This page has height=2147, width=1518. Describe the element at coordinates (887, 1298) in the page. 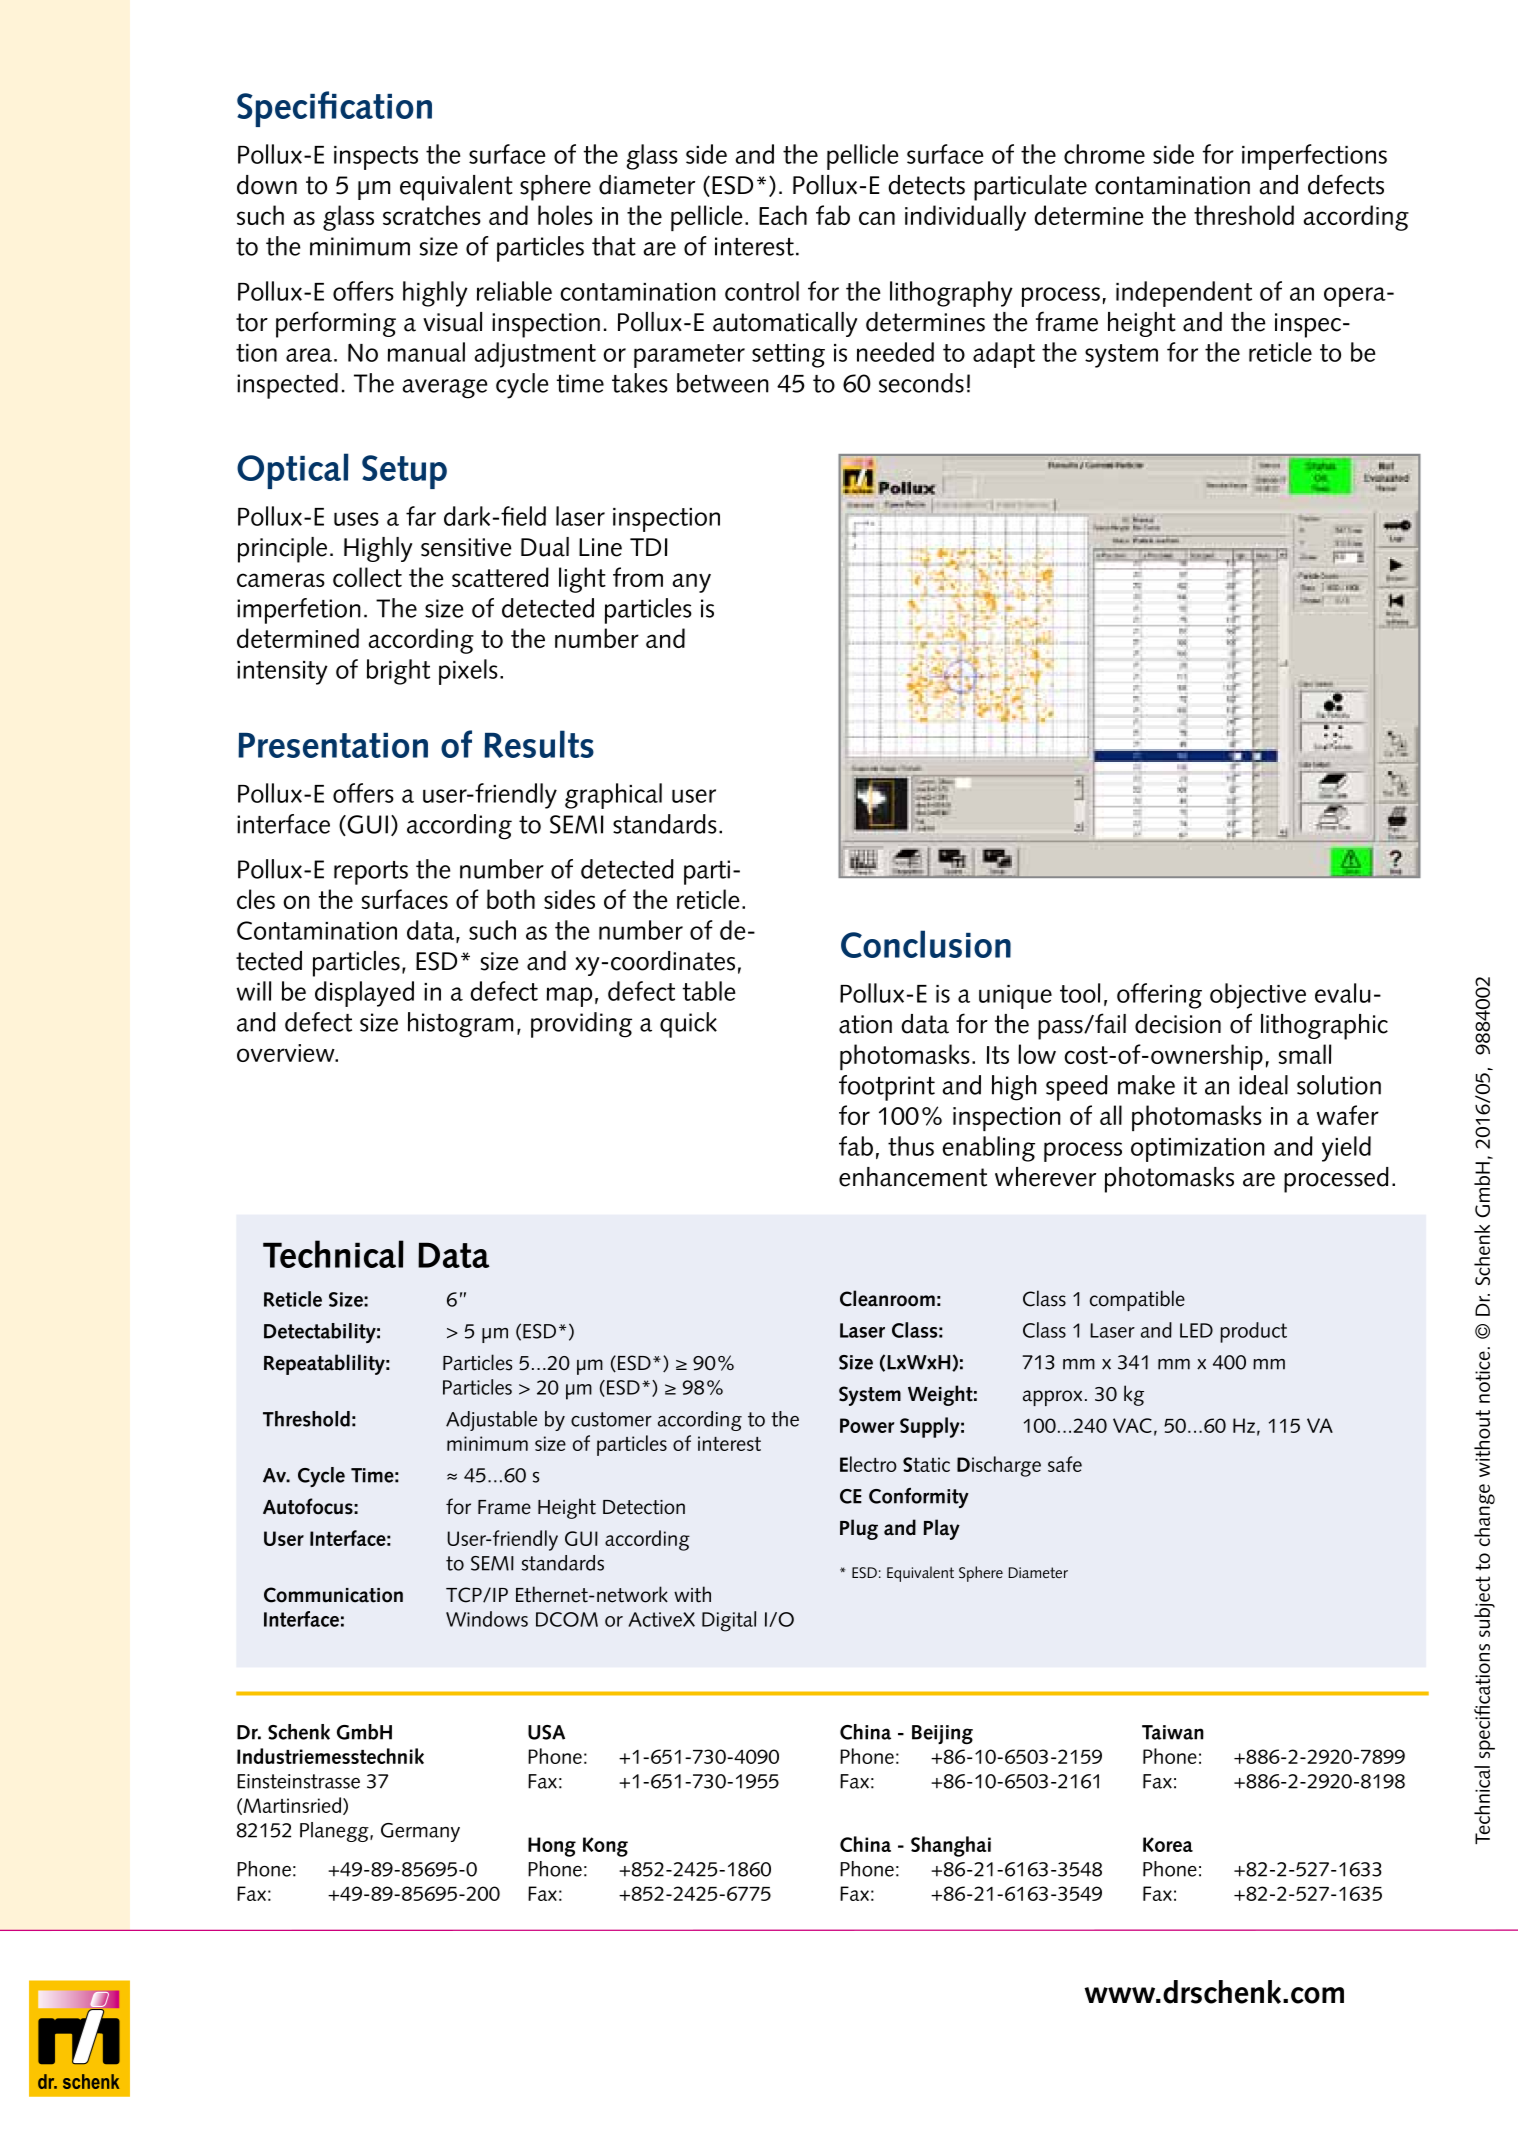

I see `Cleanroom` at that location.
